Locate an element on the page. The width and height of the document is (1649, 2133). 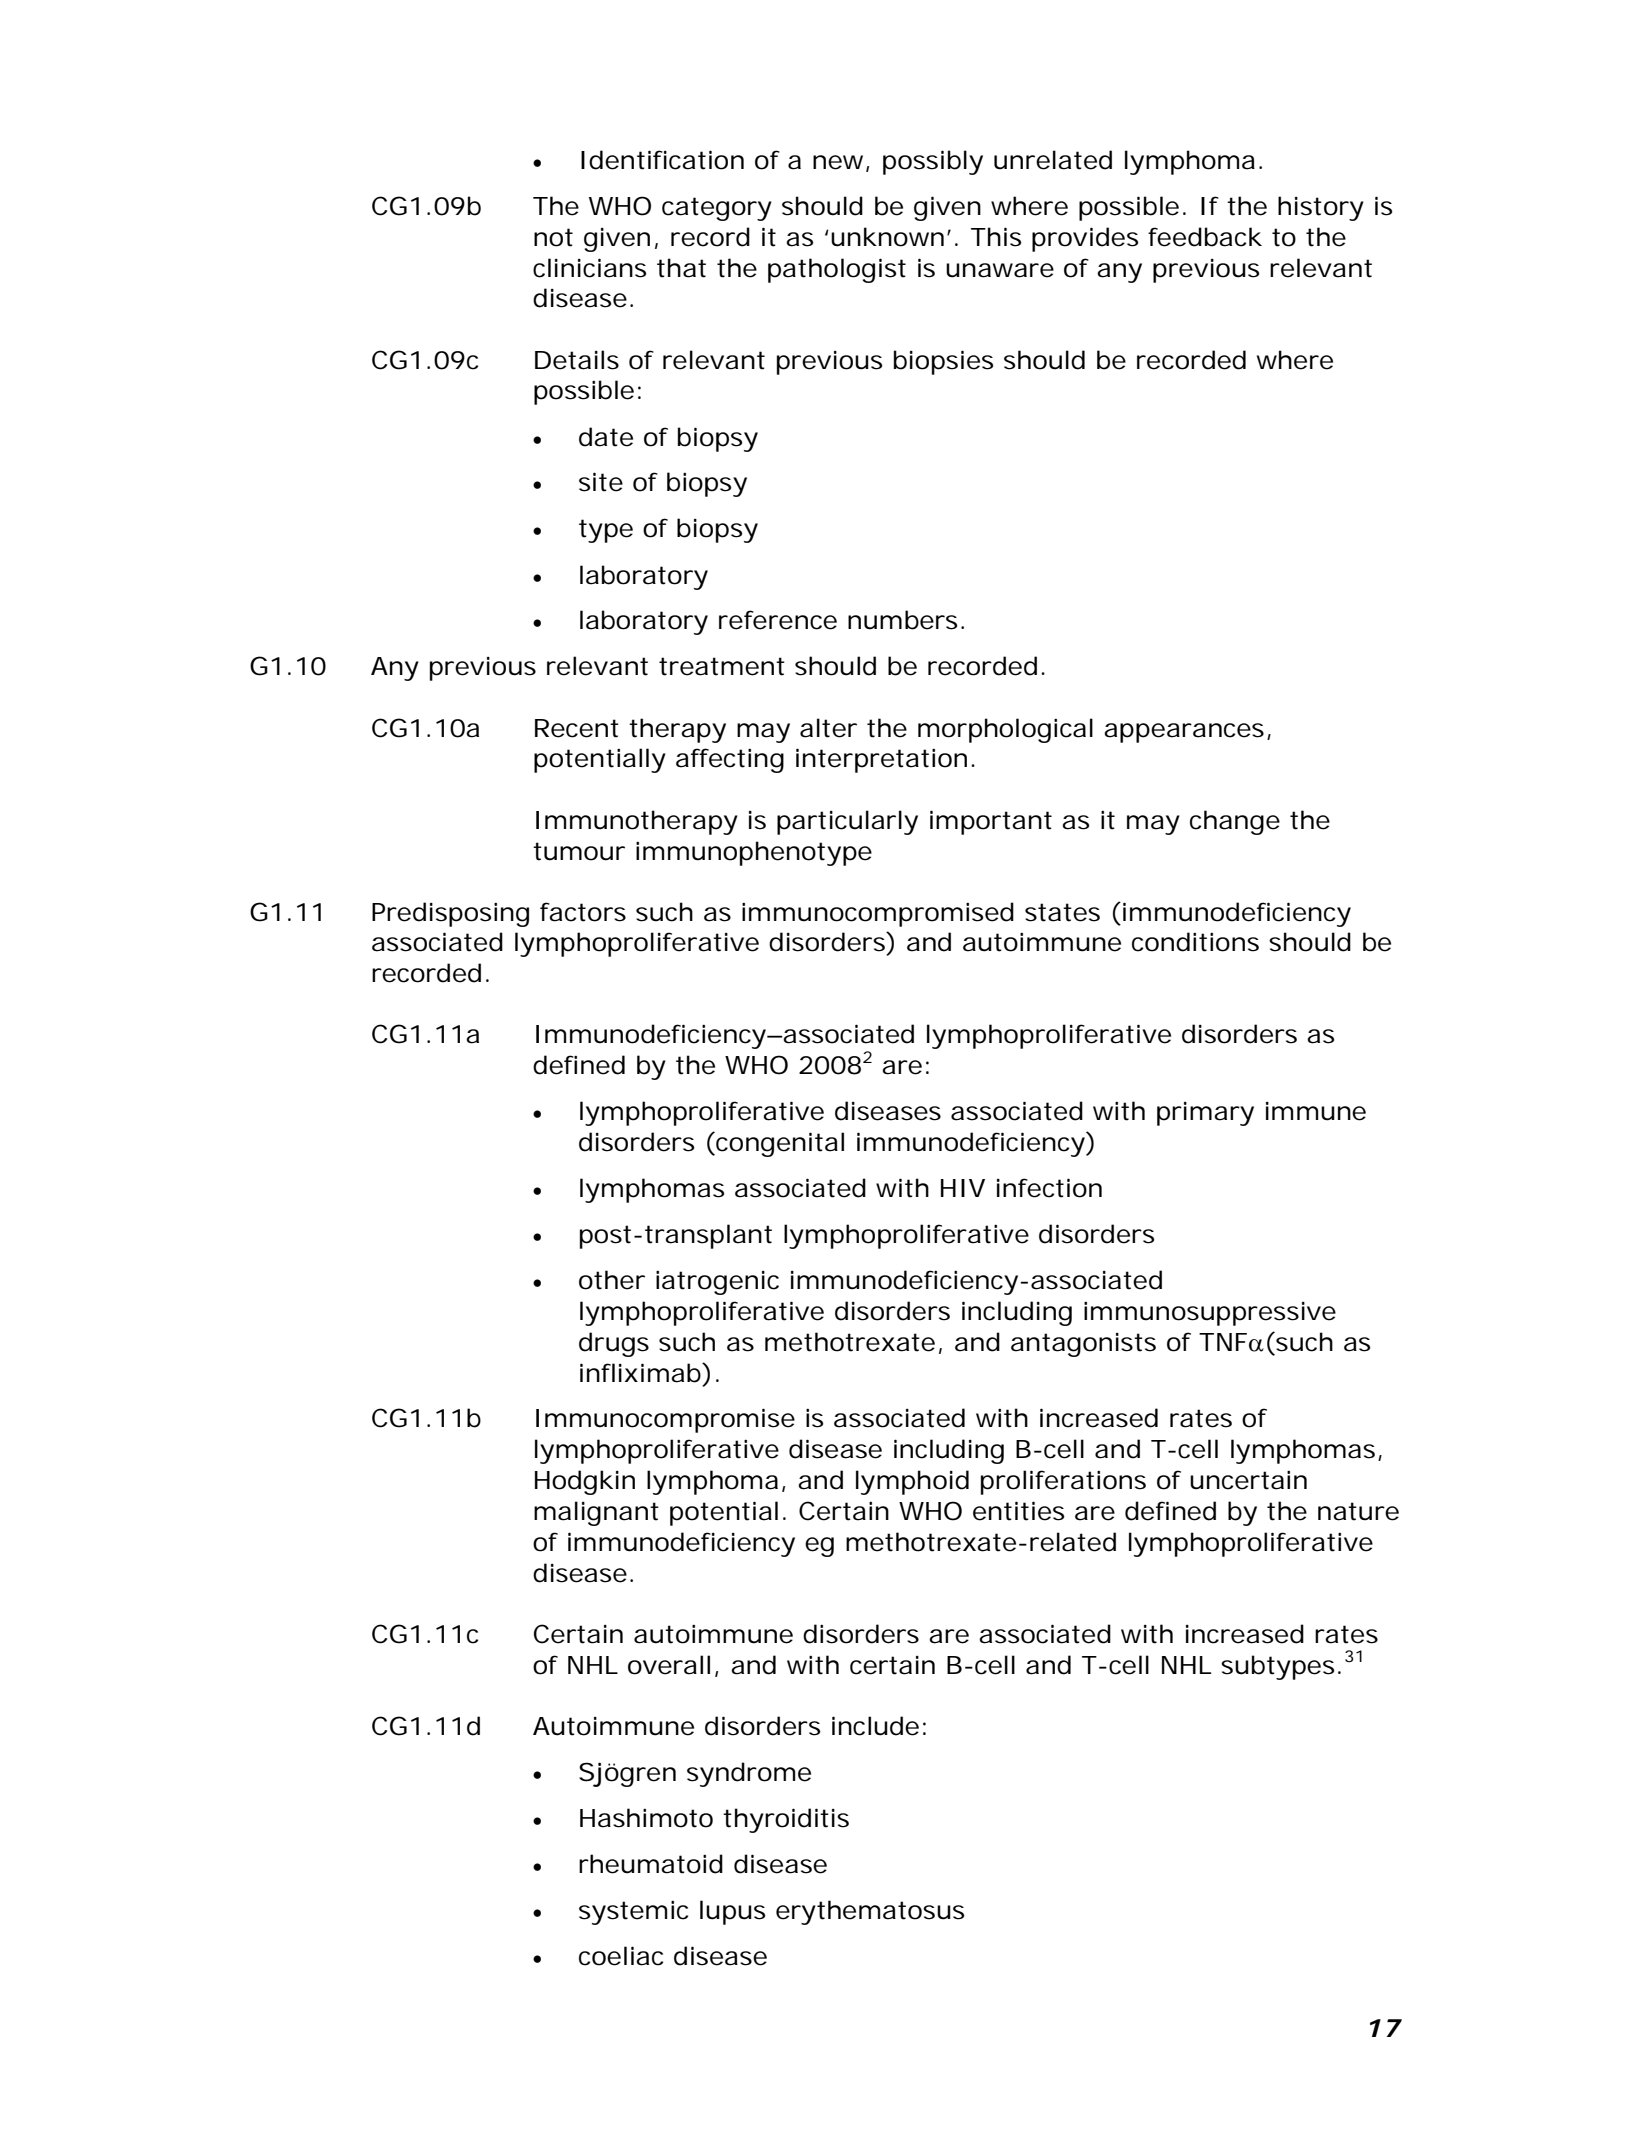
HIV is located at coordinates (963, 1188).
